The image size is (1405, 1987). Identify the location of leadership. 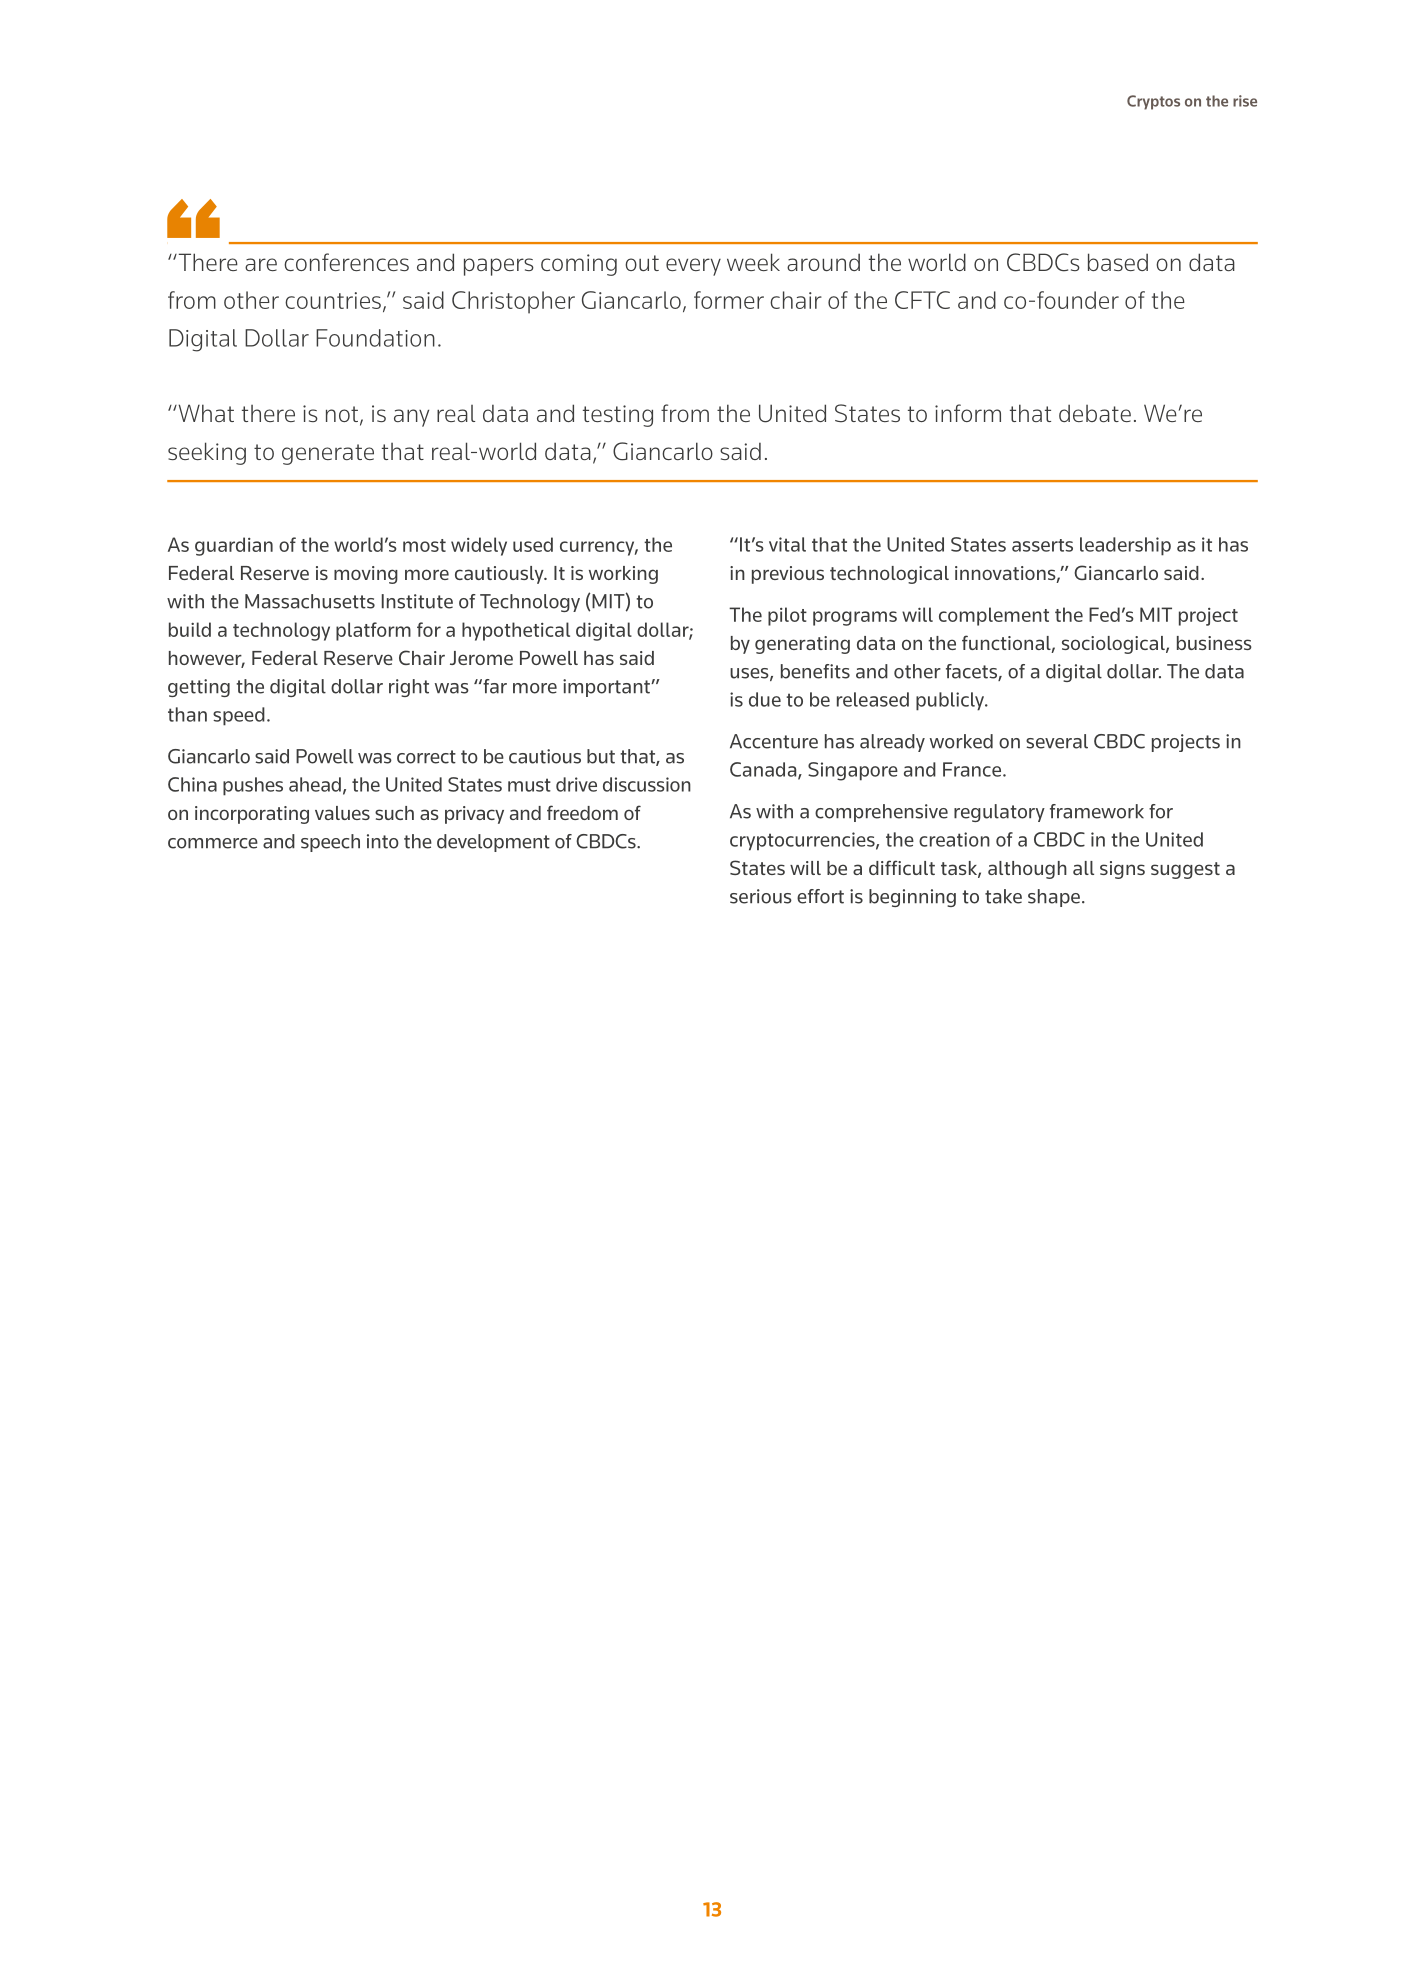
(1125, 546).
